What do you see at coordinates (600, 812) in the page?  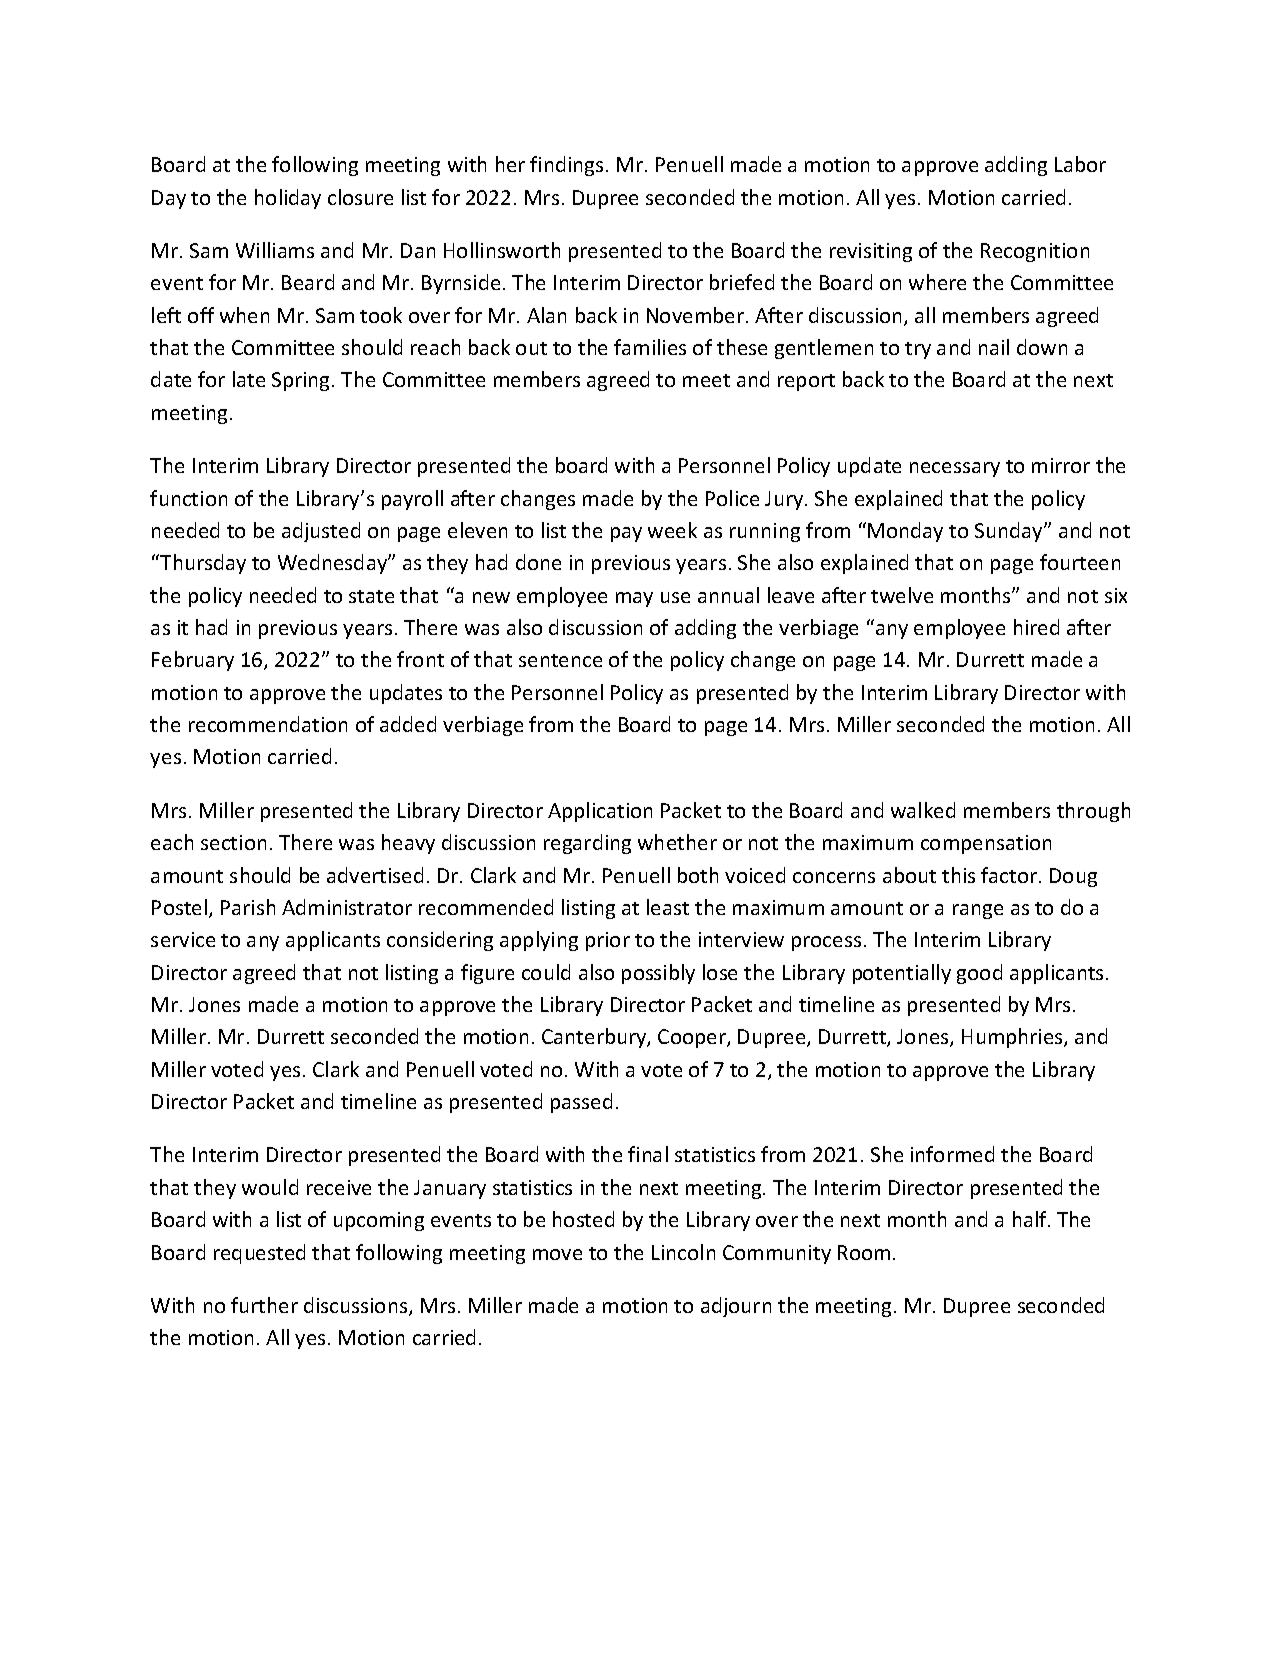 I see `Application` at bounding box center [600, 812].
